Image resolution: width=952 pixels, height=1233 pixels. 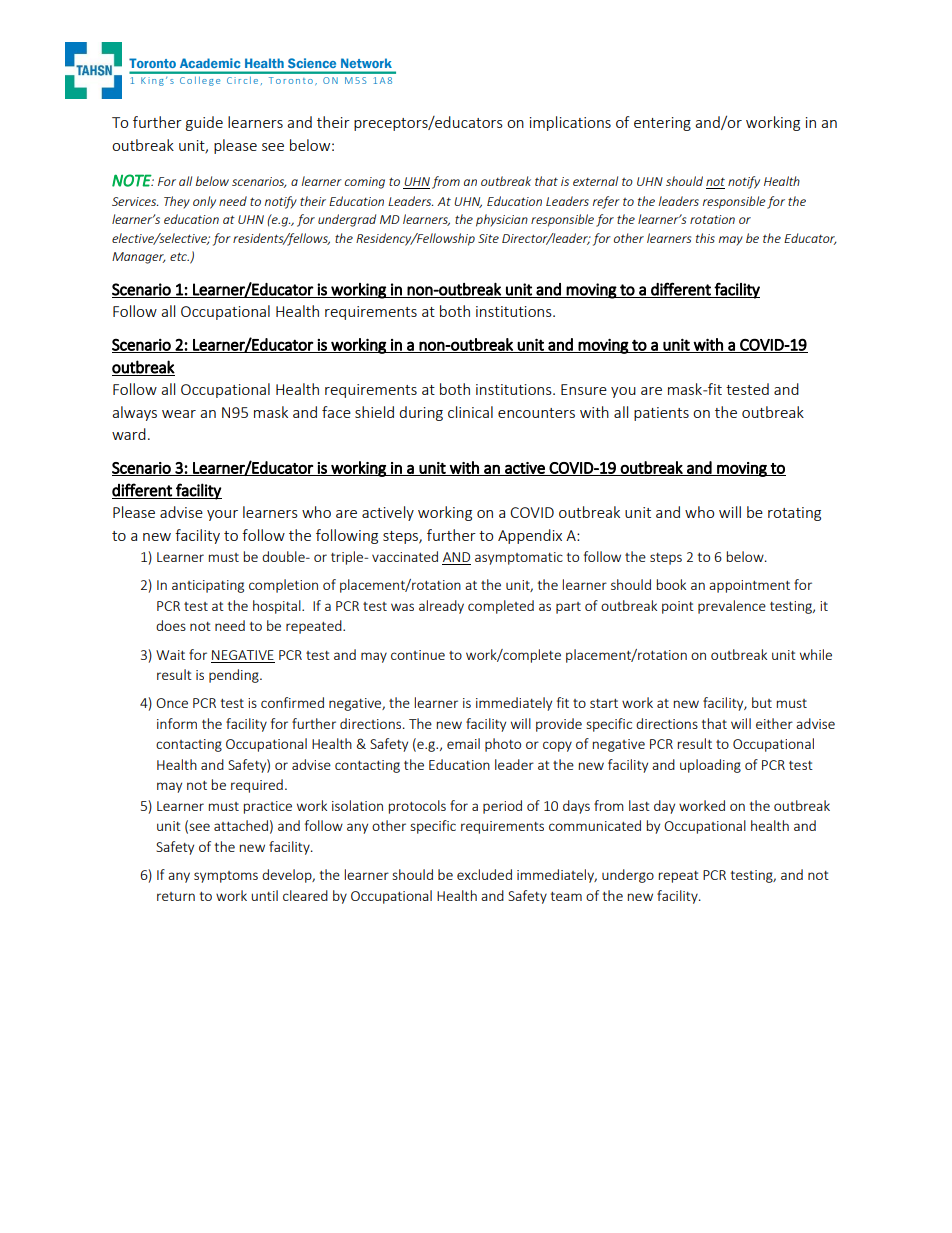 What do you see at coordinates (222, 515) in the screenshot?
I see `your` at bounding box center [222, 515].
